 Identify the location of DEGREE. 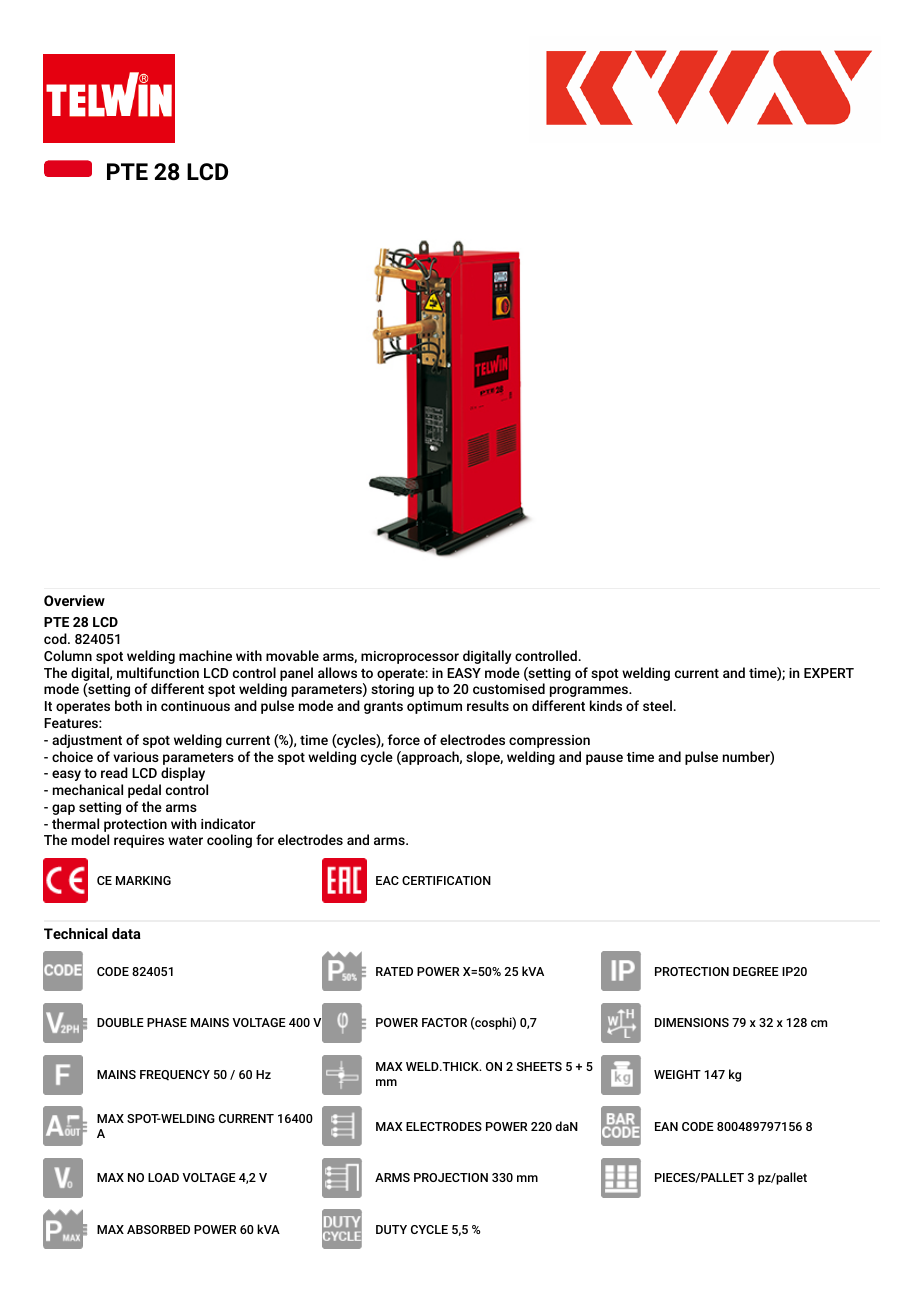
(756, 971).
